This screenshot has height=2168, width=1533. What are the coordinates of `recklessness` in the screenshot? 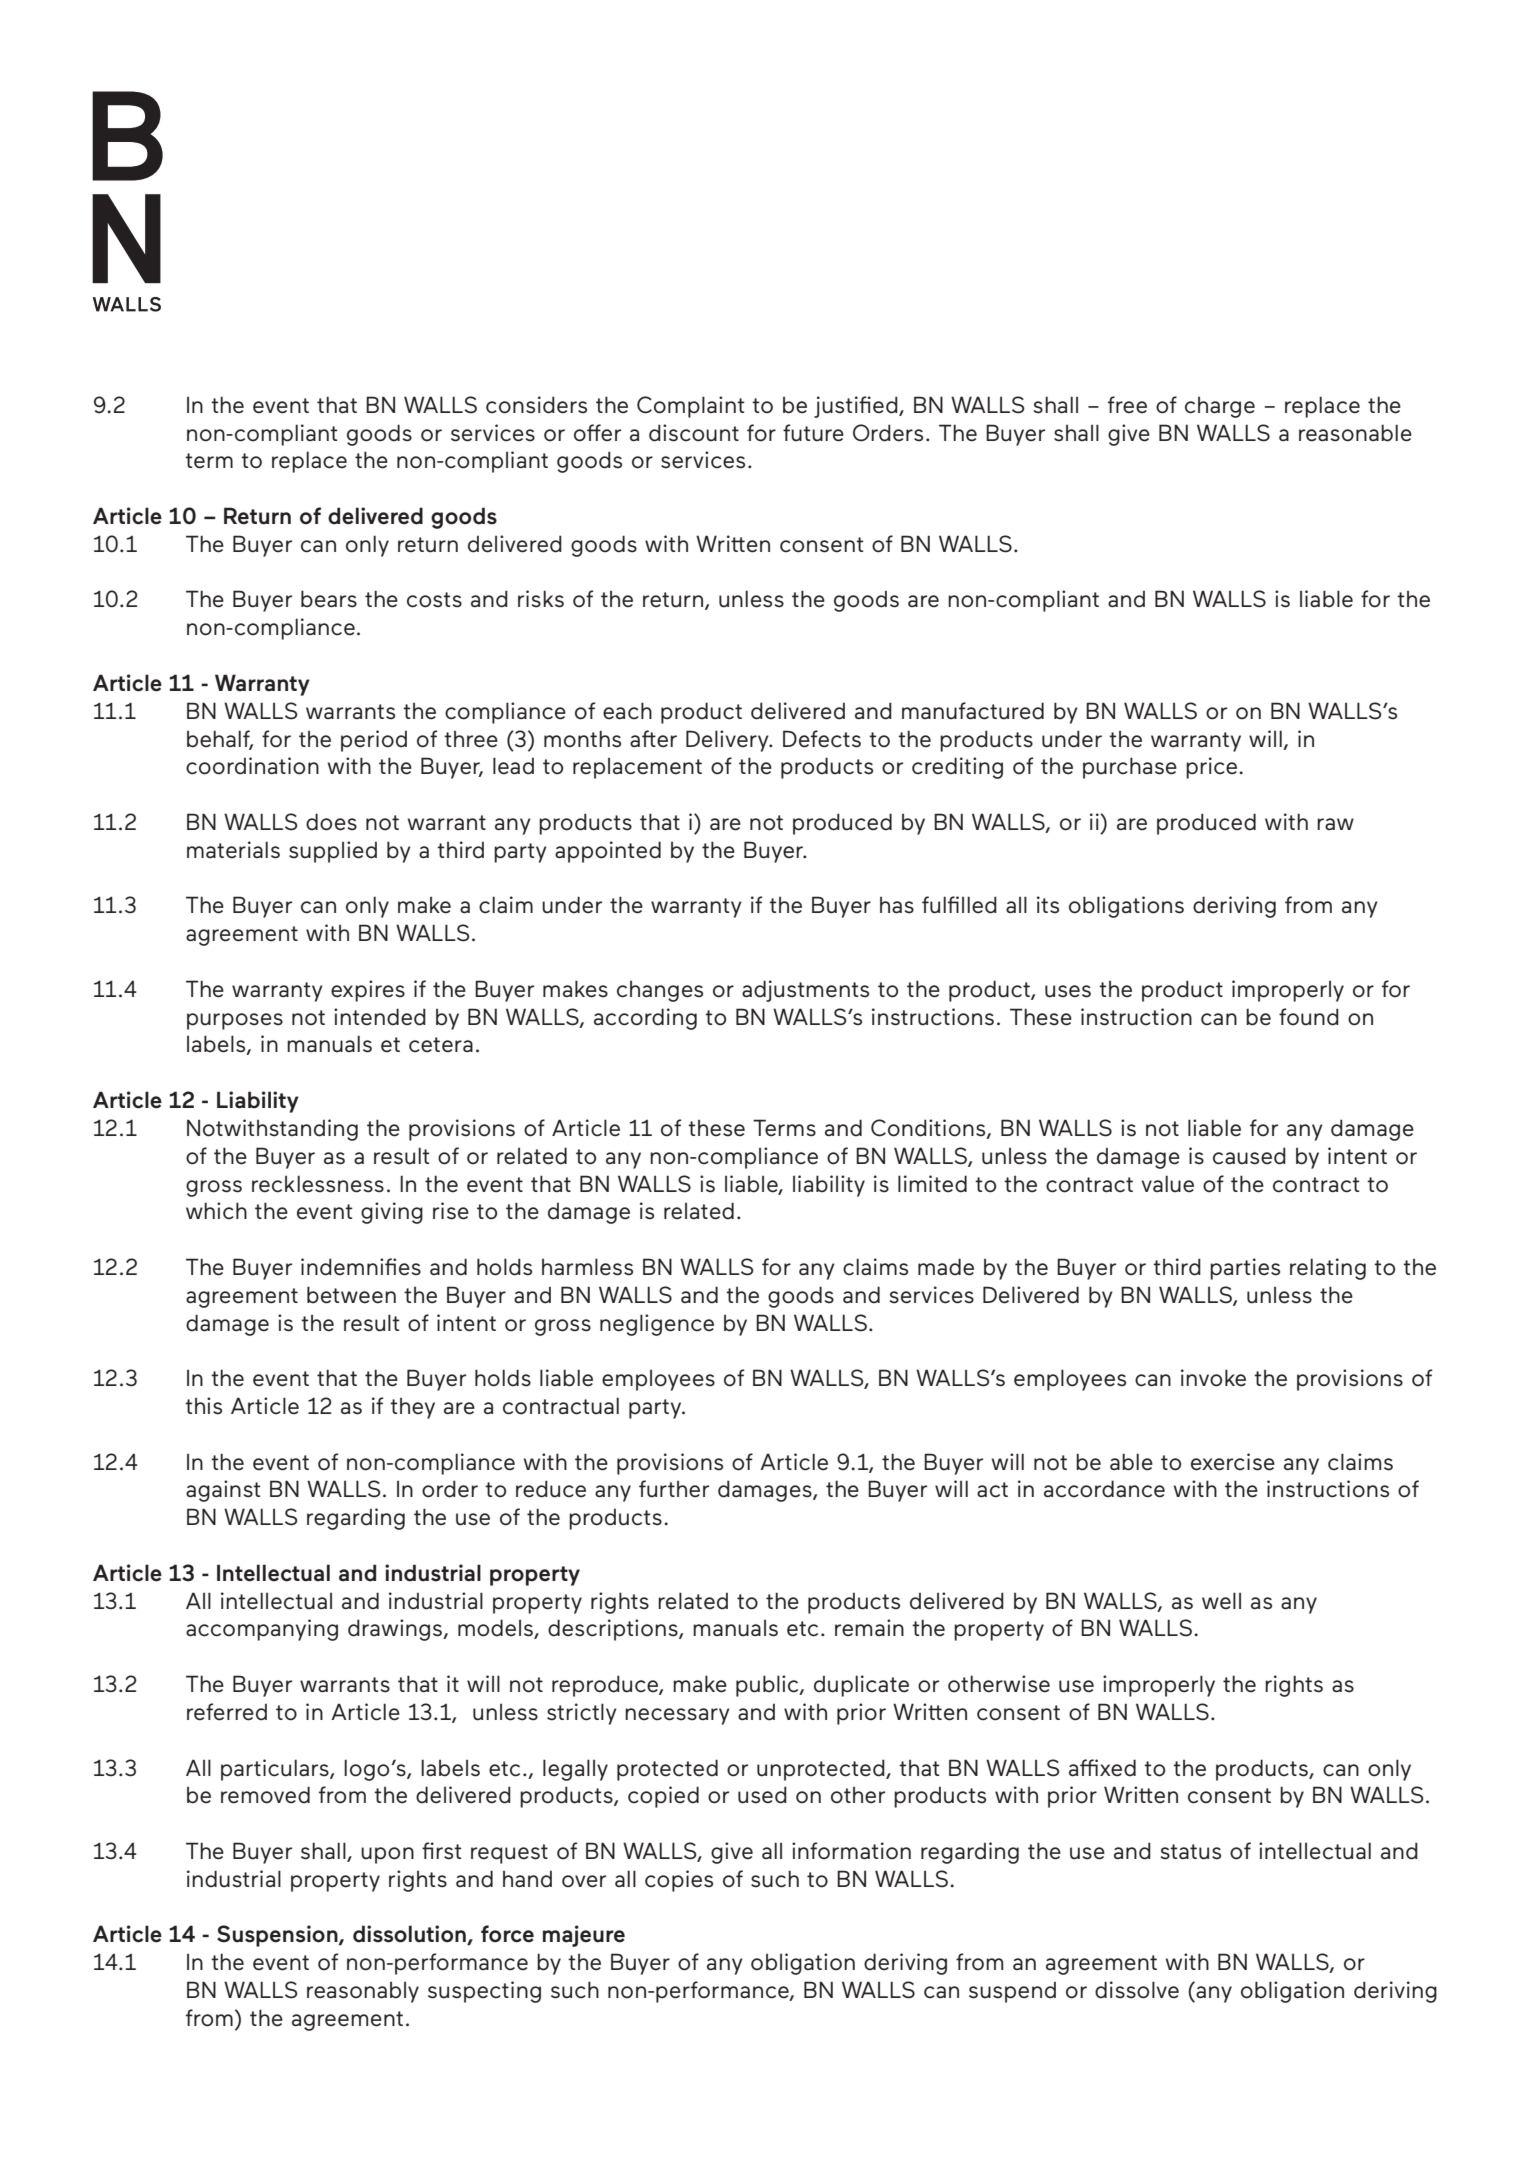 It's located at (318, 1184).
